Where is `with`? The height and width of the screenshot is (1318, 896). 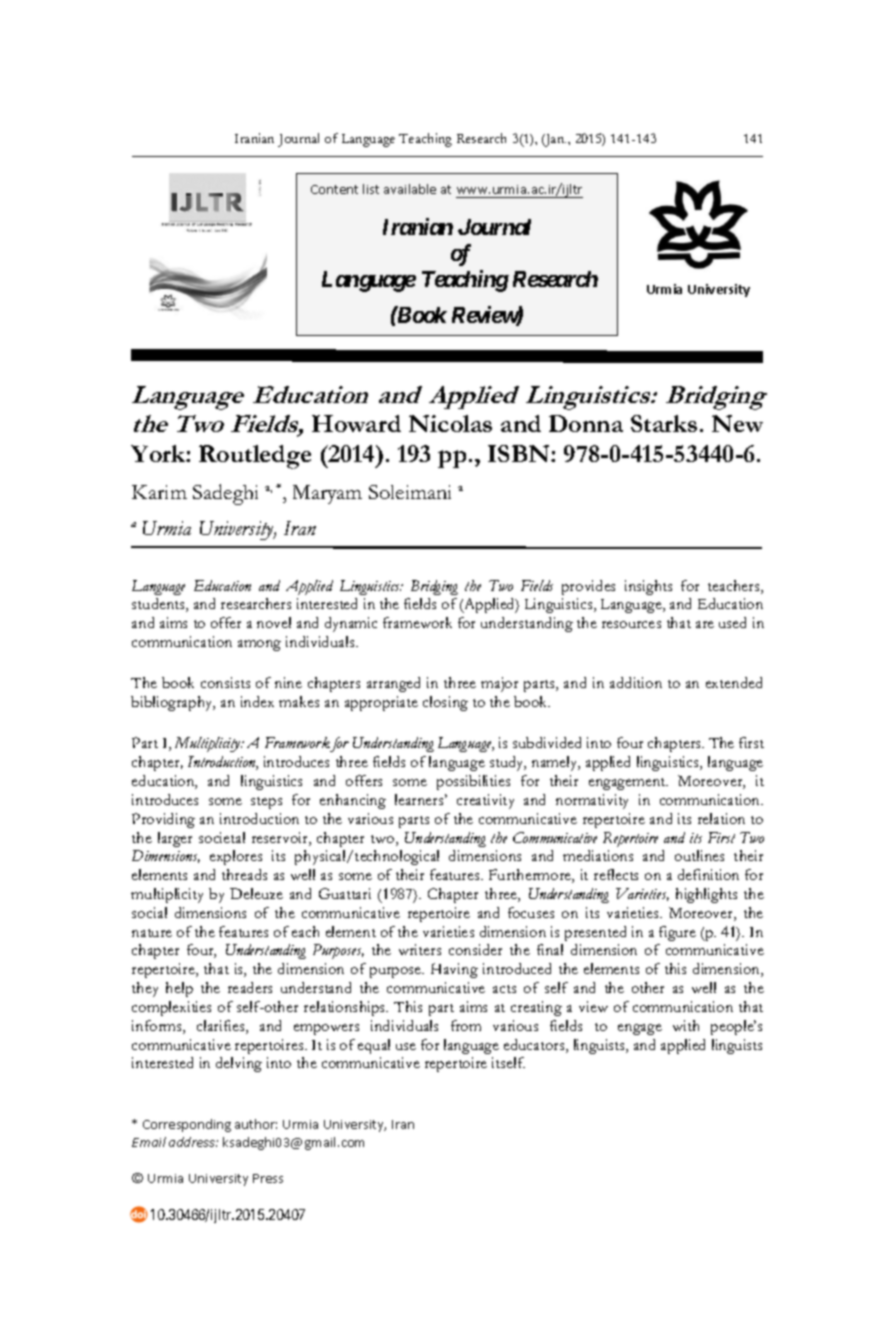
with is located at coordinates (686, 1025).
